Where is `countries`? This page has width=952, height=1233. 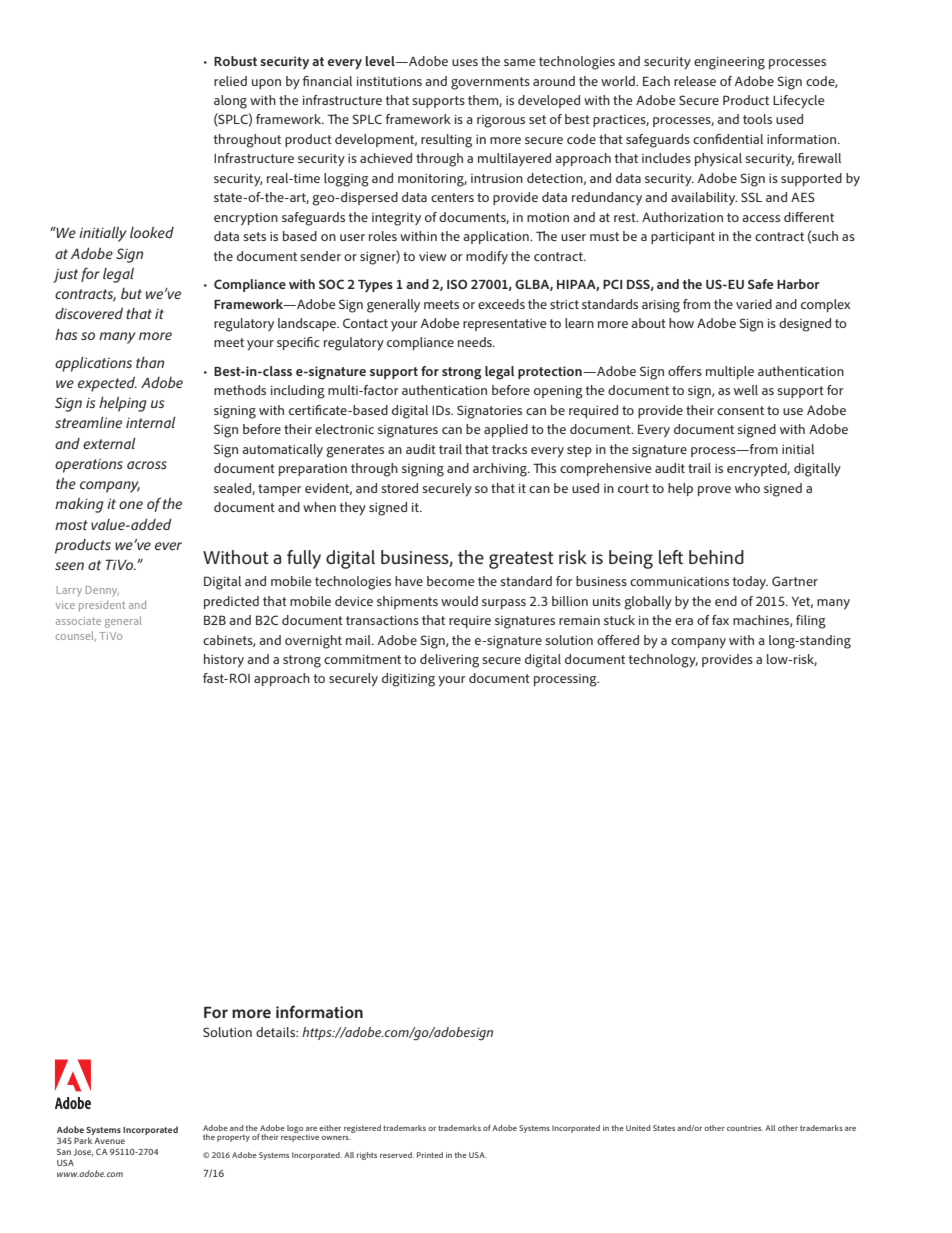
countries is located at coordinates (745, 1128).
